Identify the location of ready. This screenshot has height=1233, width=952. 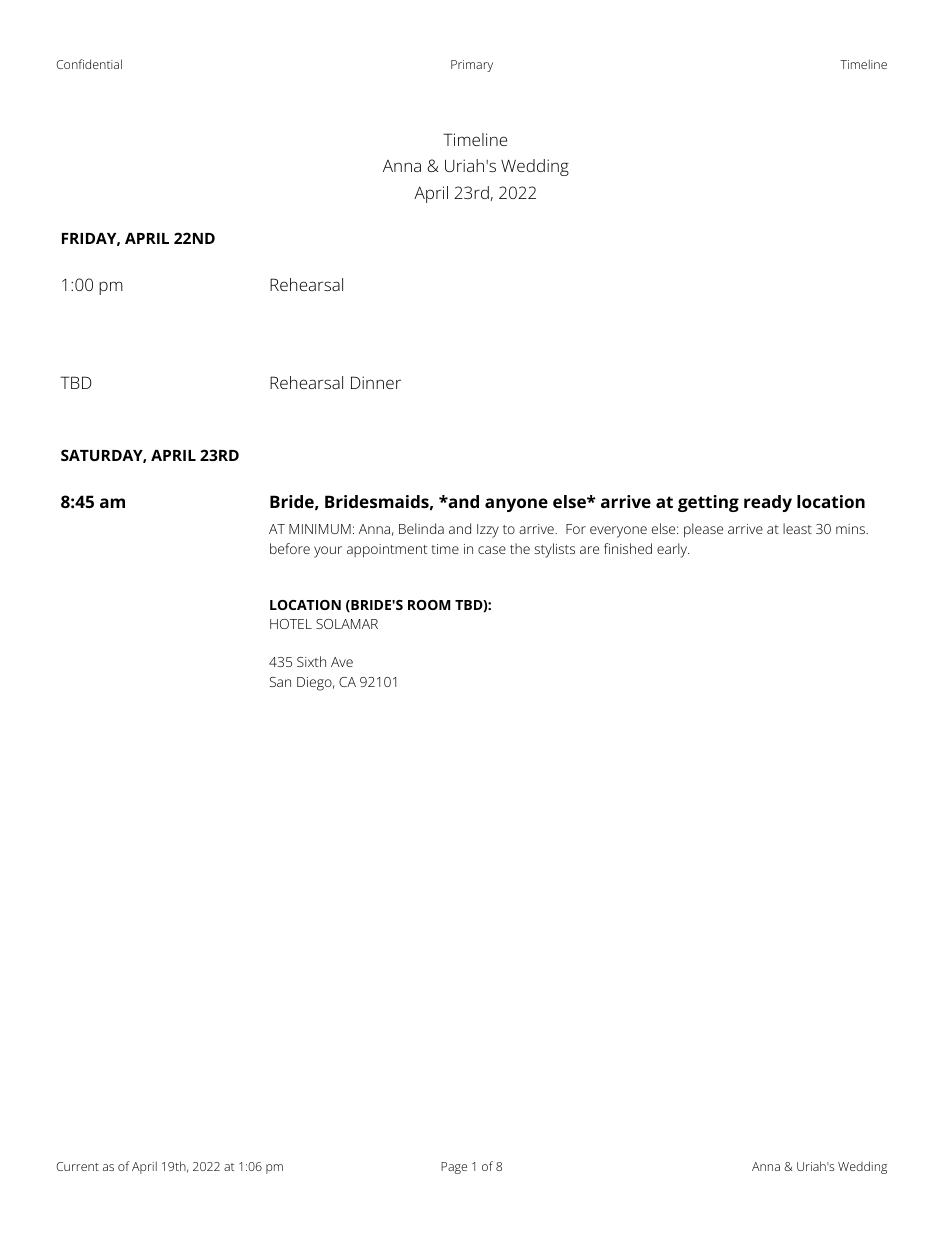
(768, 503).
